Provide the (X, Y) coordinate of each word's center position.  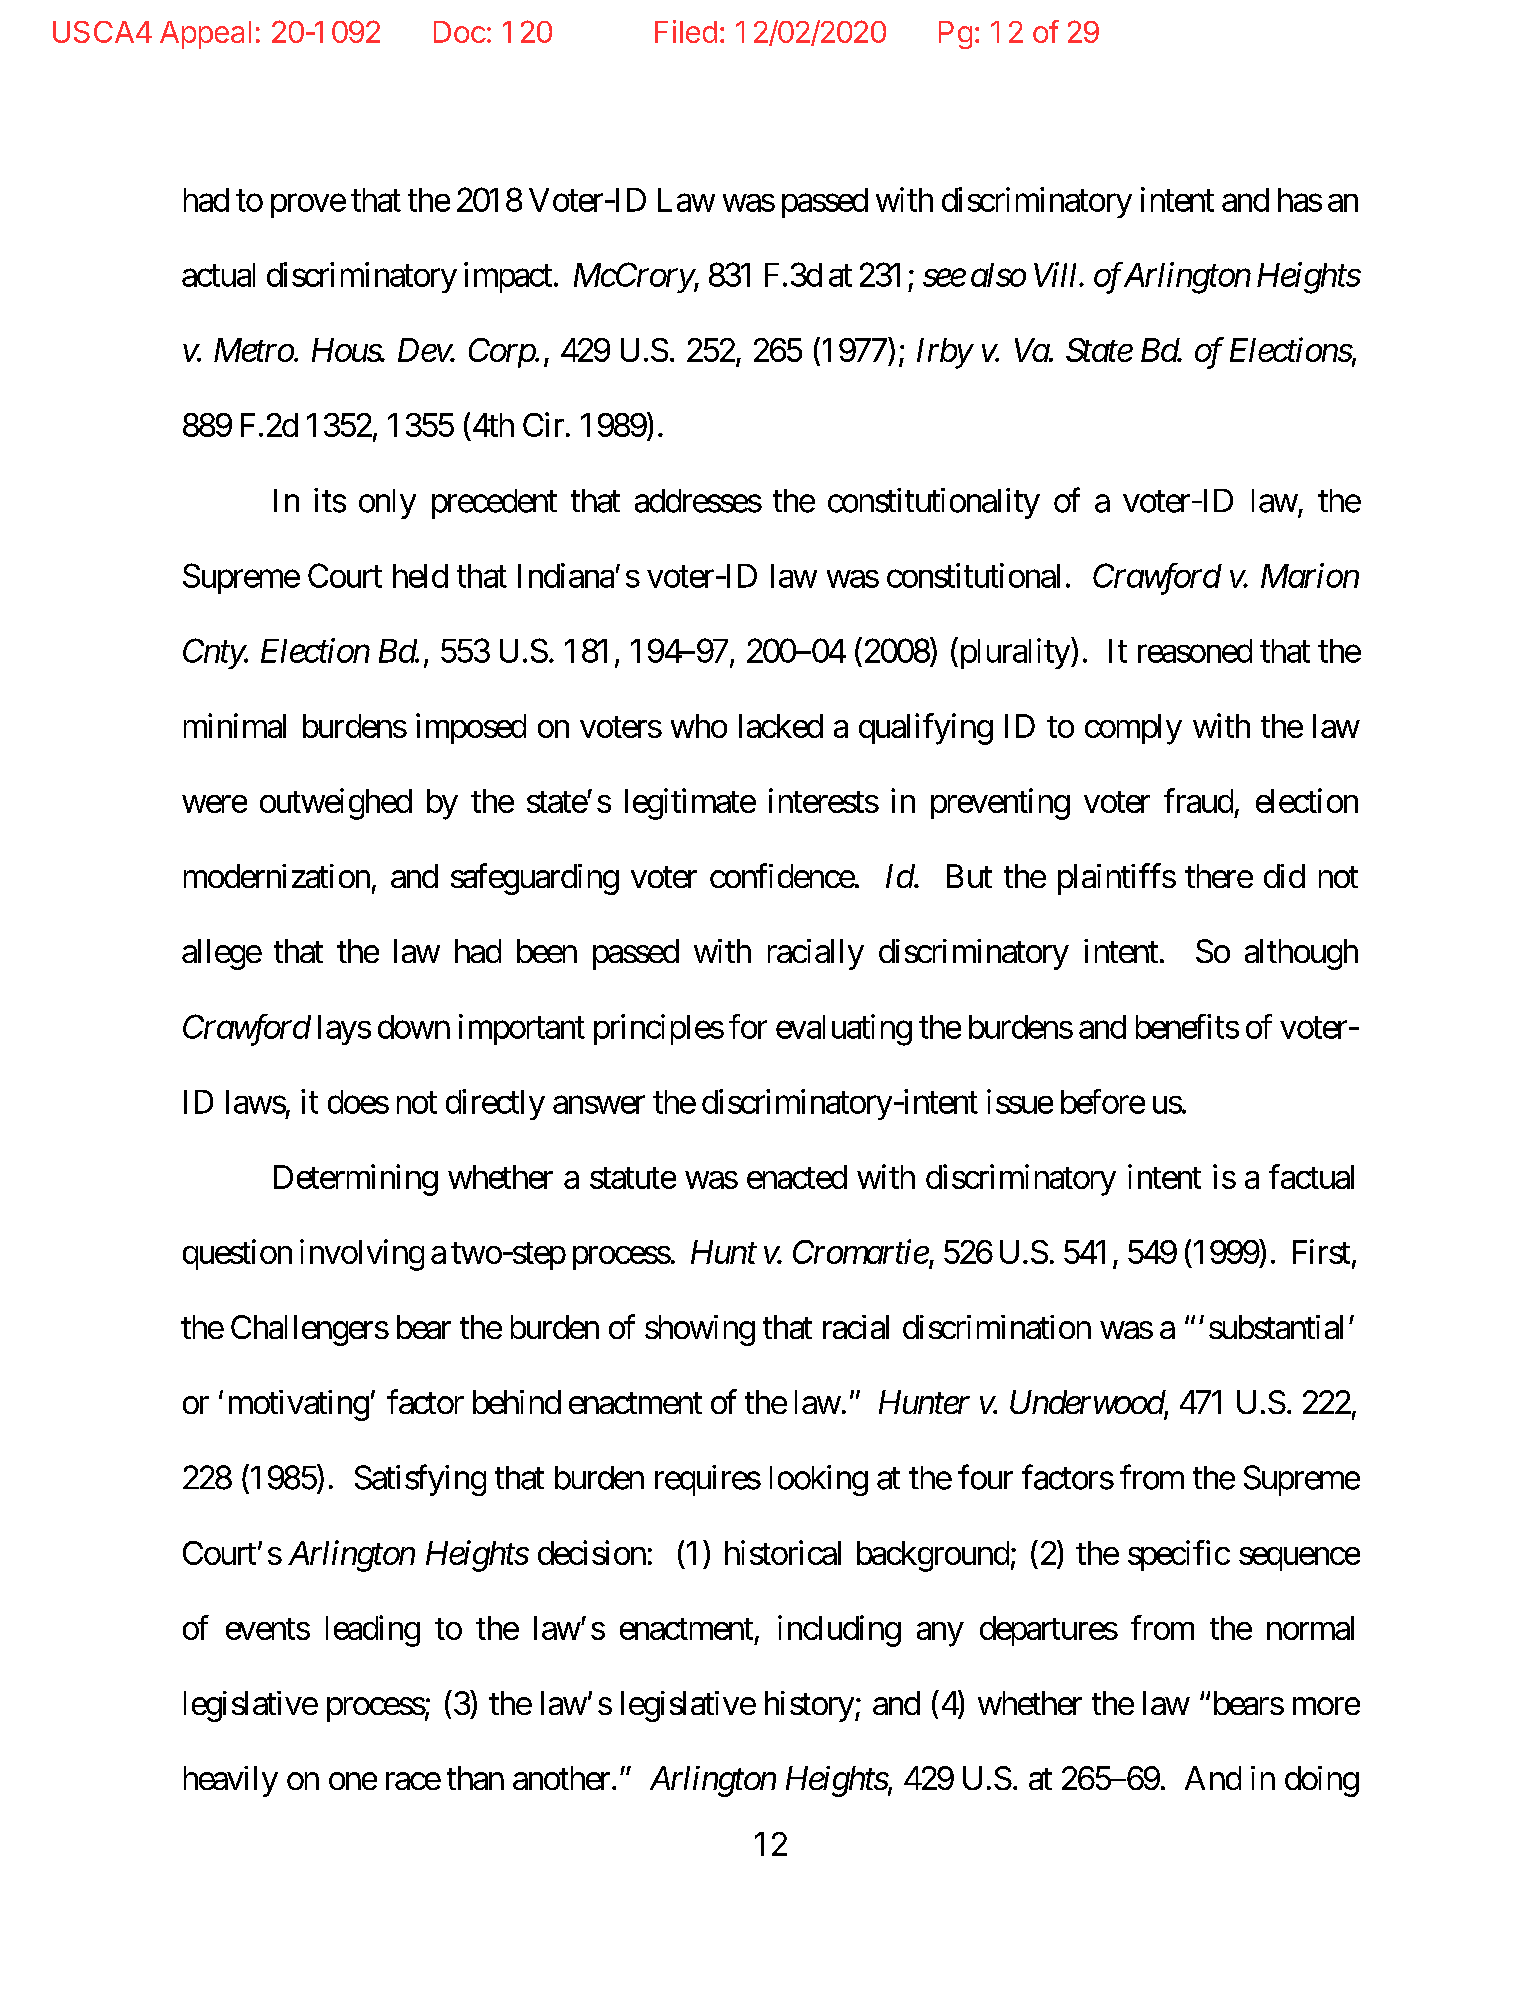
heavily (231, 1781)
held (420, 576)
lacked (781, 726)
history (809, 1706)
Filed (686, 31)
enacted (797, 1177)
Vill (1057, 274)
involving (362, 1255)
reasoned (1195, 651)
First (1321, 1251)
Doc (460, 32)
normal (1310, 1628)
